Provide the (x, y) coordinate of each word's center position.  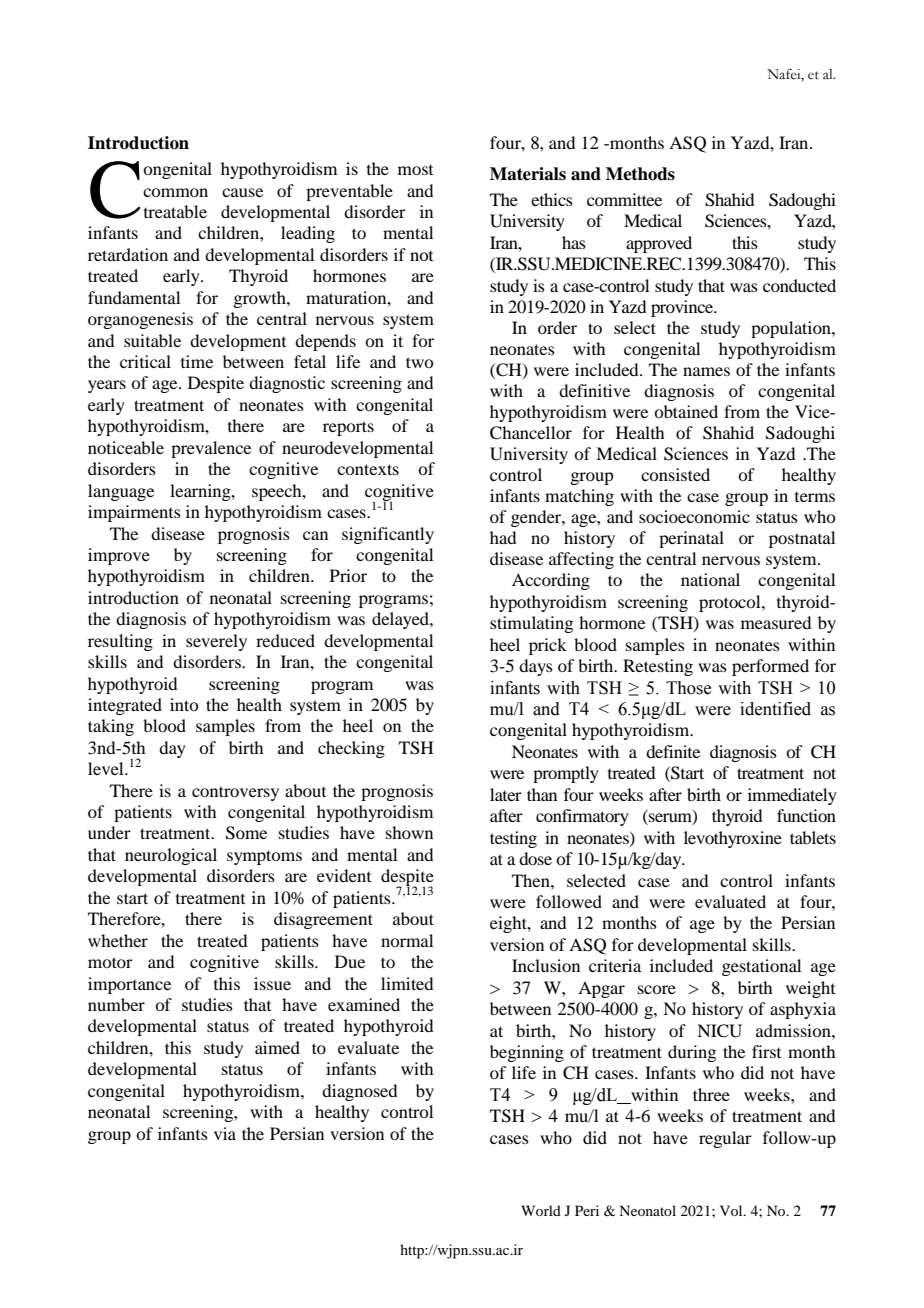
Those (688, 688)
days (536, 667)
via (225, 1133)
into (184, 704)
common (175, 192)
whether (118, 940)
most (415, 170)
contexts (368, 469)
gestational (761, 967)
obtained (686, 411)
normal (407, 940)
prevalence (211, 449)
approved (659, 244)
